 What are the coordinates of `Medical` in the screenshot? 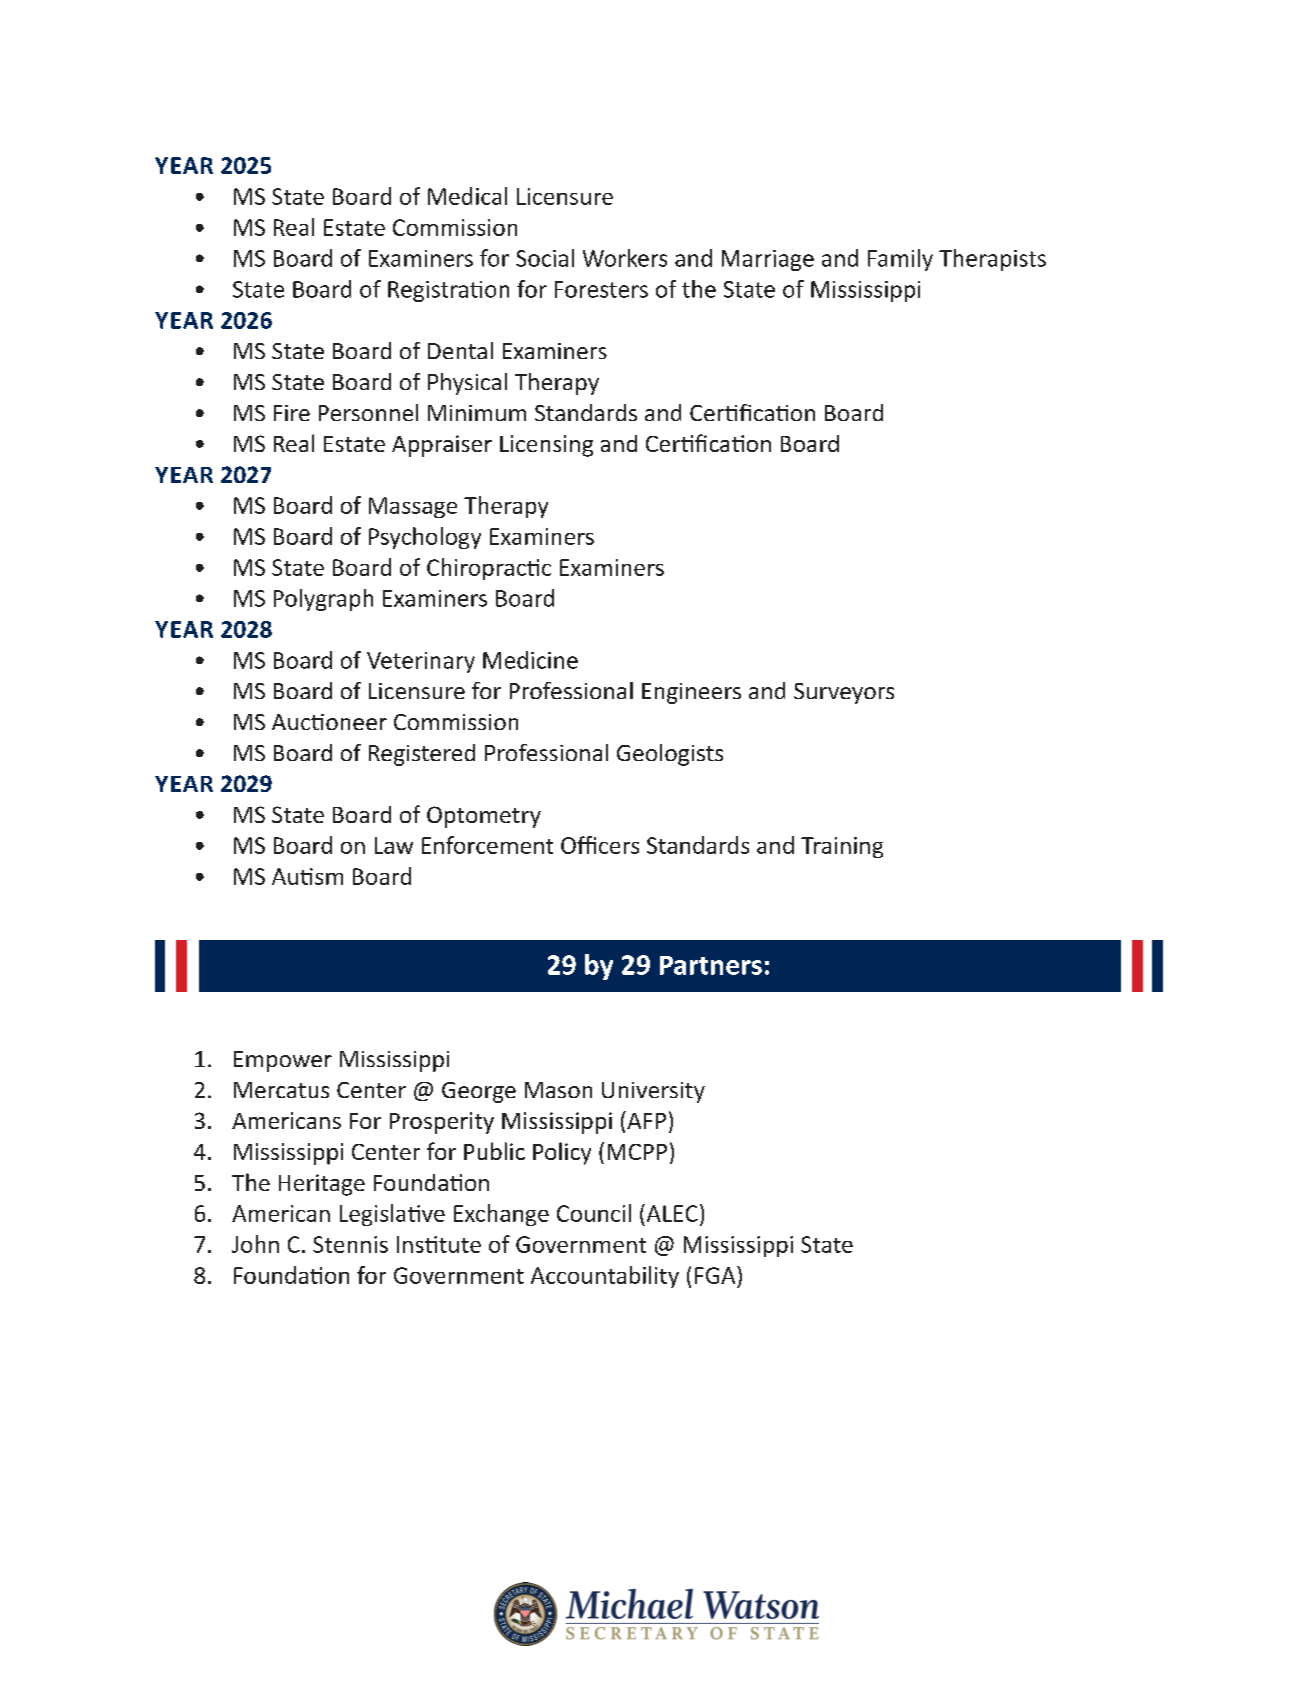 It's located at (467, 196).
